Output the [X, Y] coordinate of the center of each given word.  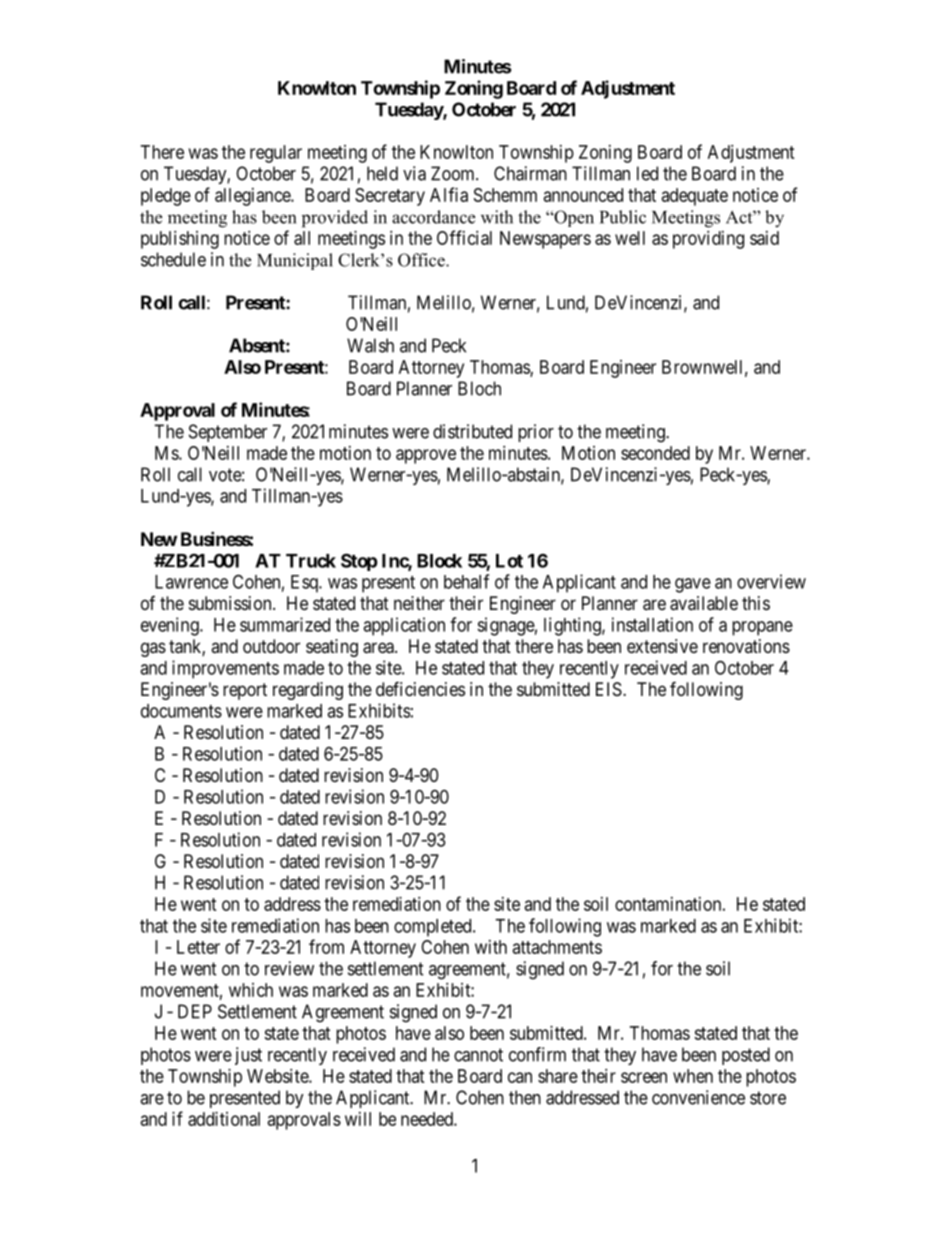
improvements [225, 669]
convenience [698, 1097]
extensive [662, 646]
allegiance [253, 197]
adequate [695, 197]
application [404, 626]
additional [224, 1119]
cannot [478, 1055]
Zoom [454, 173]
